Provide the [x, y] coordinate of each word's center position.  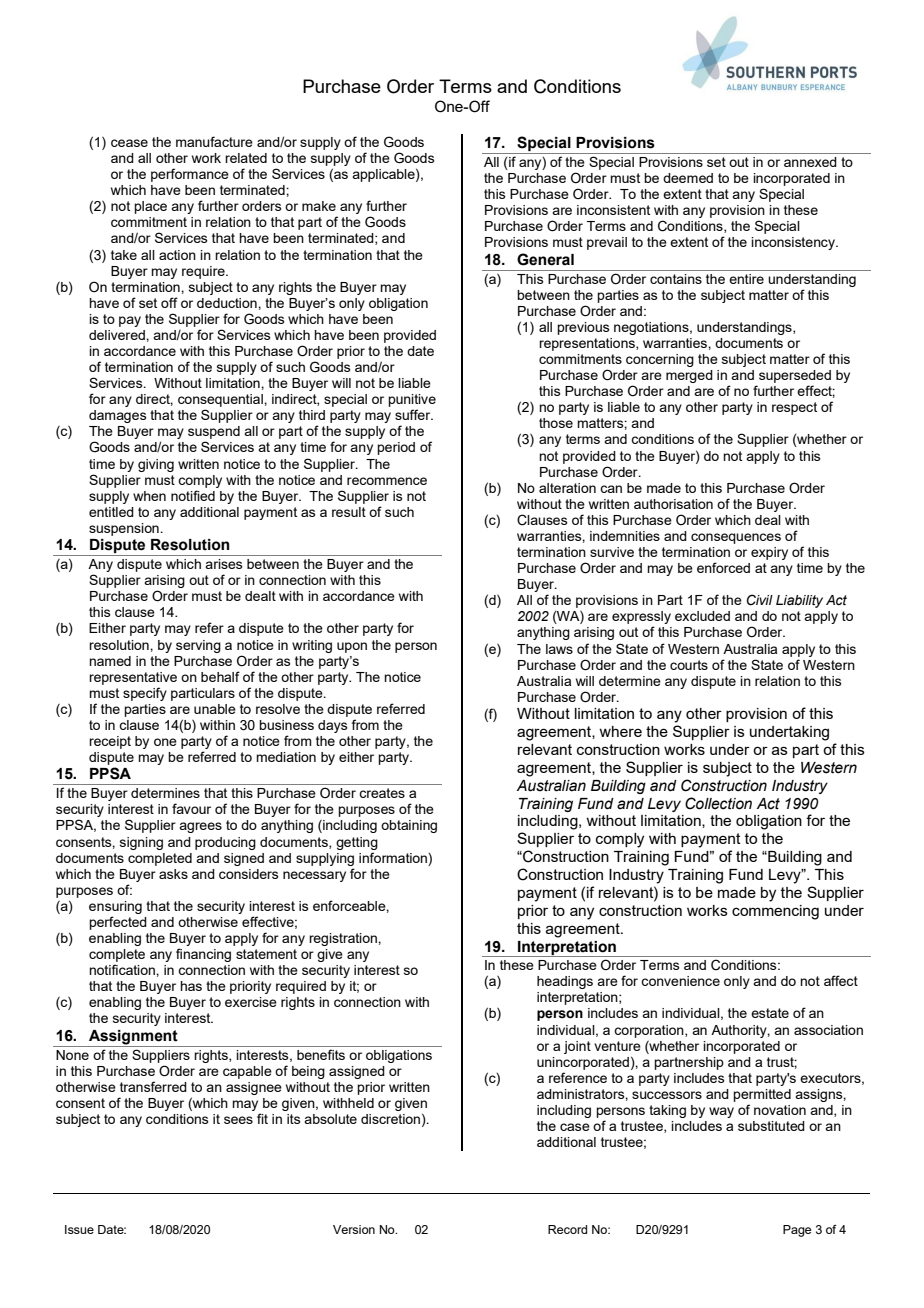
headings [565, 982]
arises [224, 564]
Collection [718, 803]
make [319, 206]
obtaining [409, 826]
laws [559, 649]
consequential [221, 400]
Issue [79, 1229]
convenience [680, 981]
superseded [795, 376]
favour [191, 808]
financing [203, 955]
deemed [688, 178]
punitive [412, 400]
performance [190, 175]
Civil [760, 600]
